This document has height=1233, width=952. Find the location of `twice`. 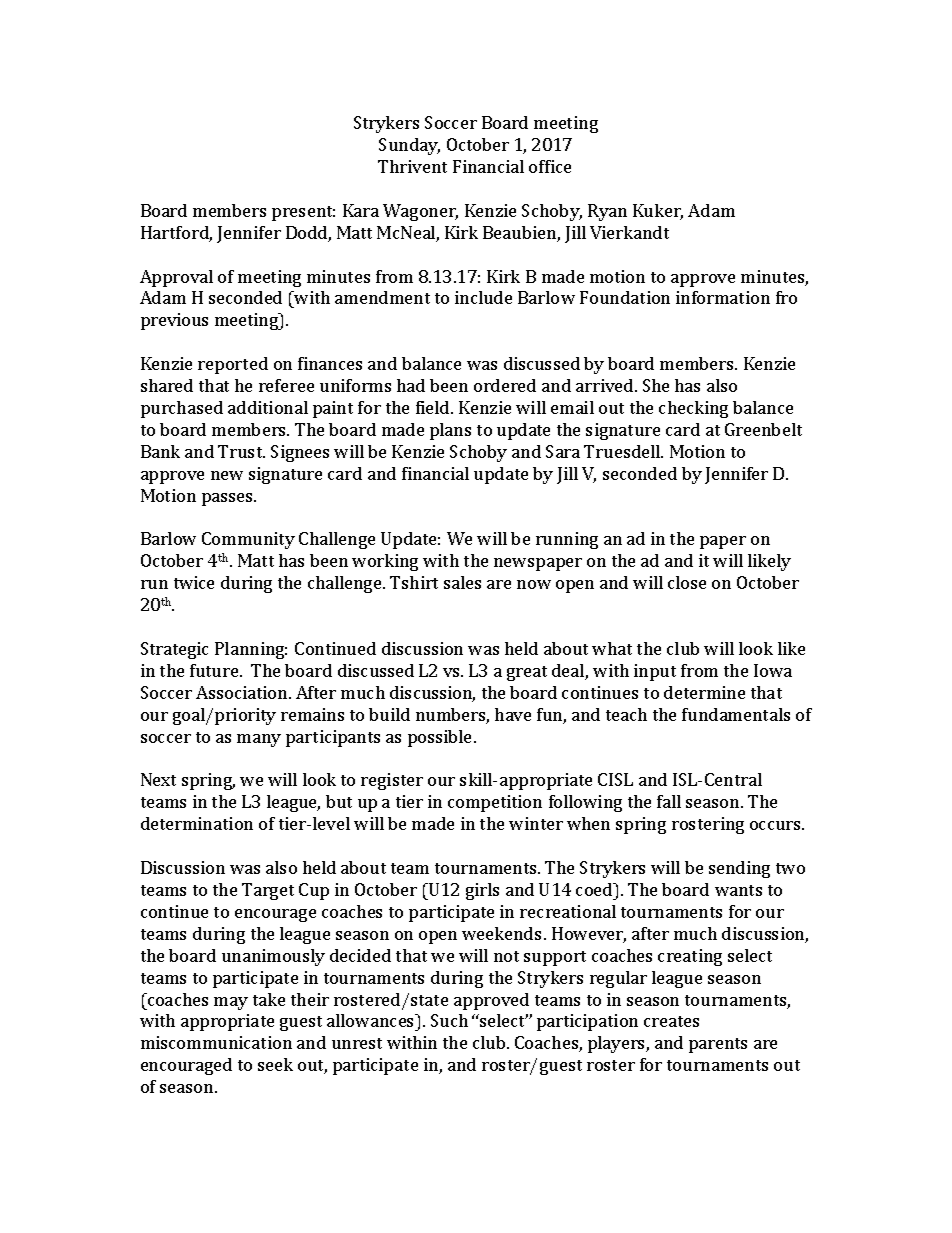

twice is located at coordinates (194, 582).
